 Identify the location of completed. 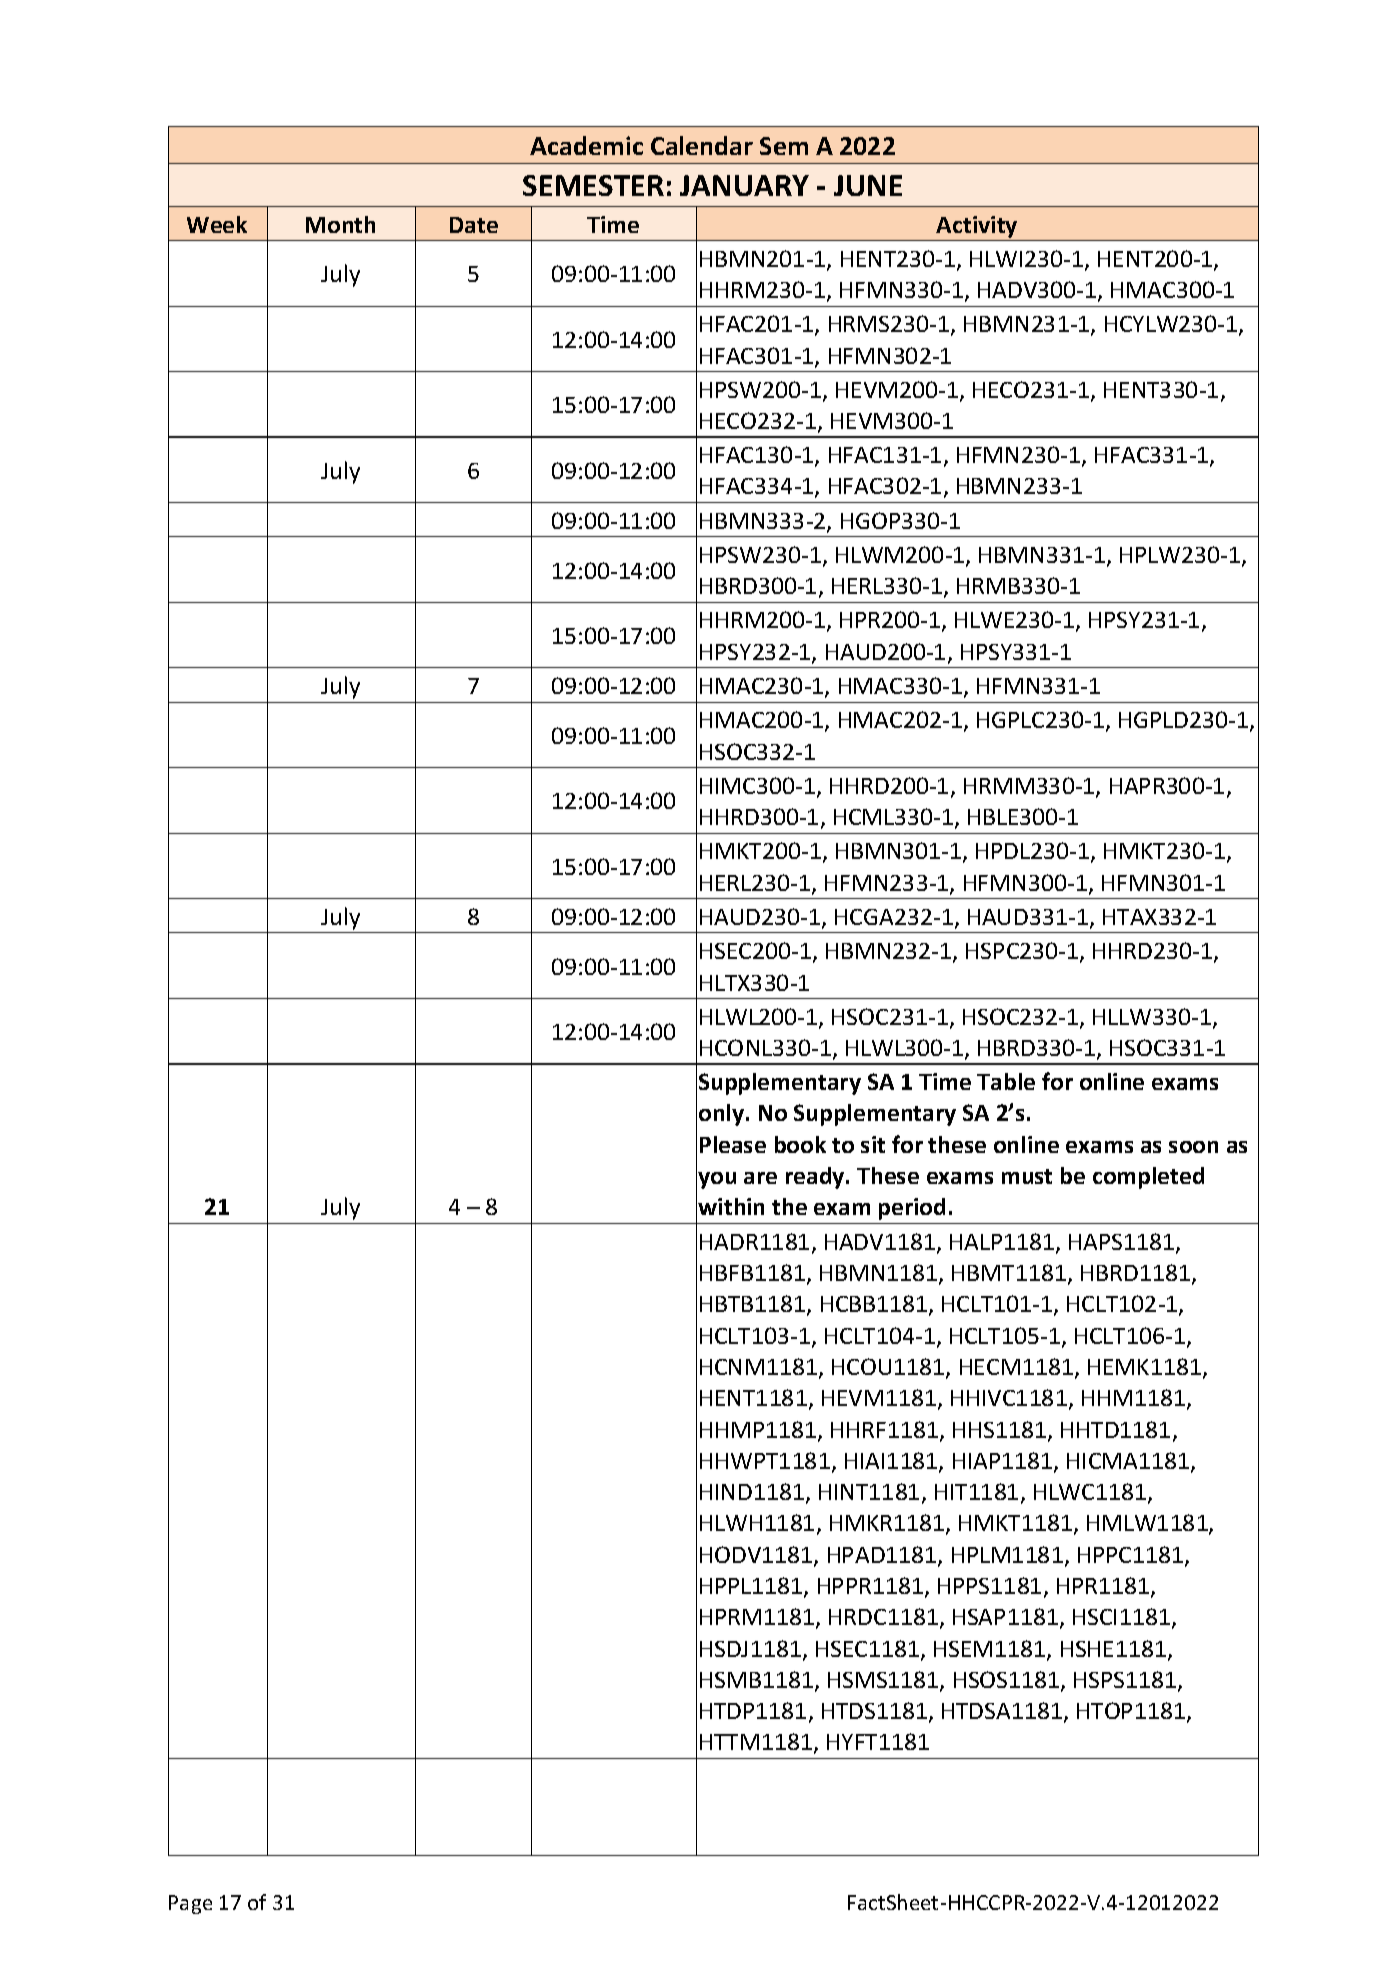
(1148, 1178).
